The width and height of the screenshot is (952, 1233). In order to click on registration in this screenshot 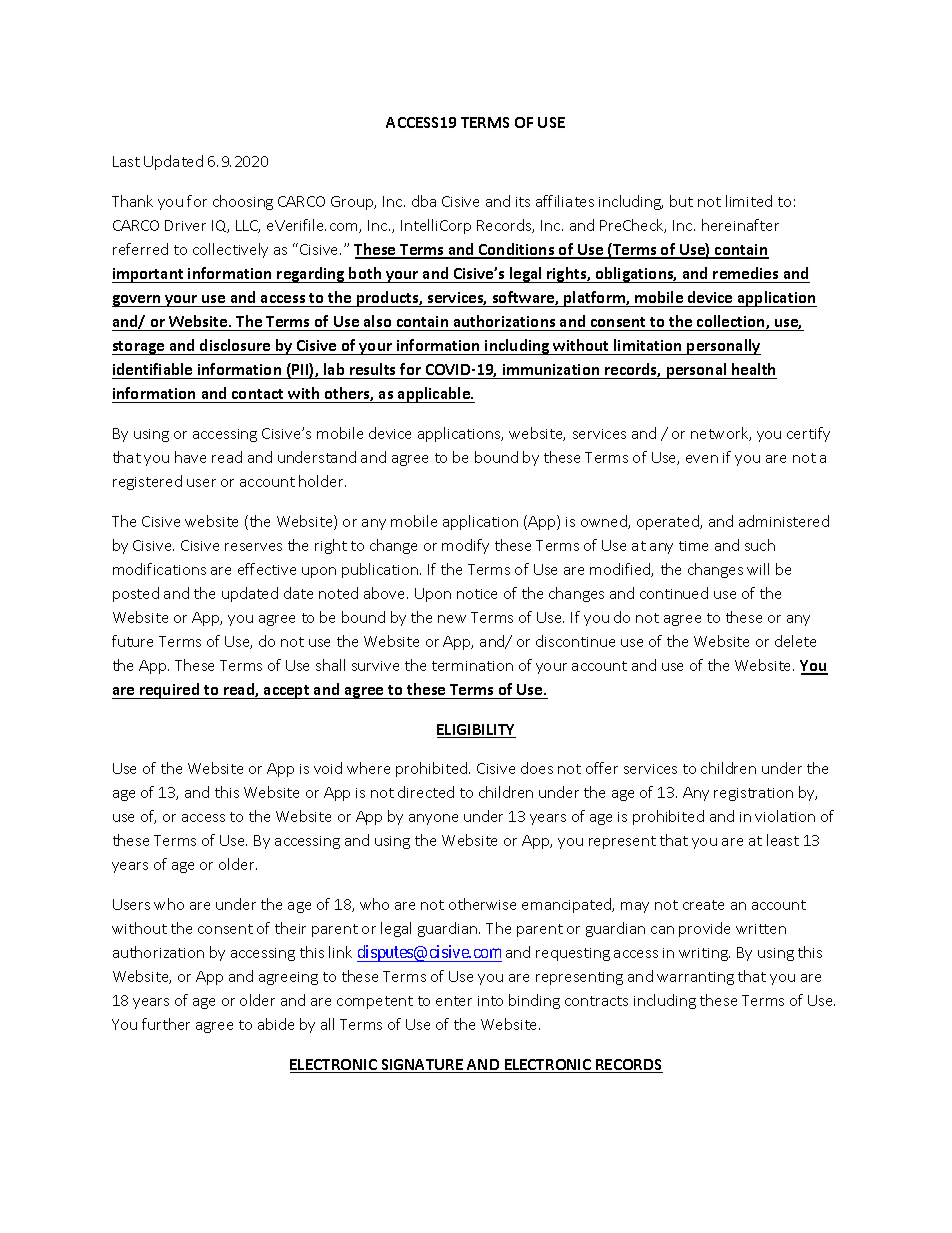, I will do `click(753, 794)`.
